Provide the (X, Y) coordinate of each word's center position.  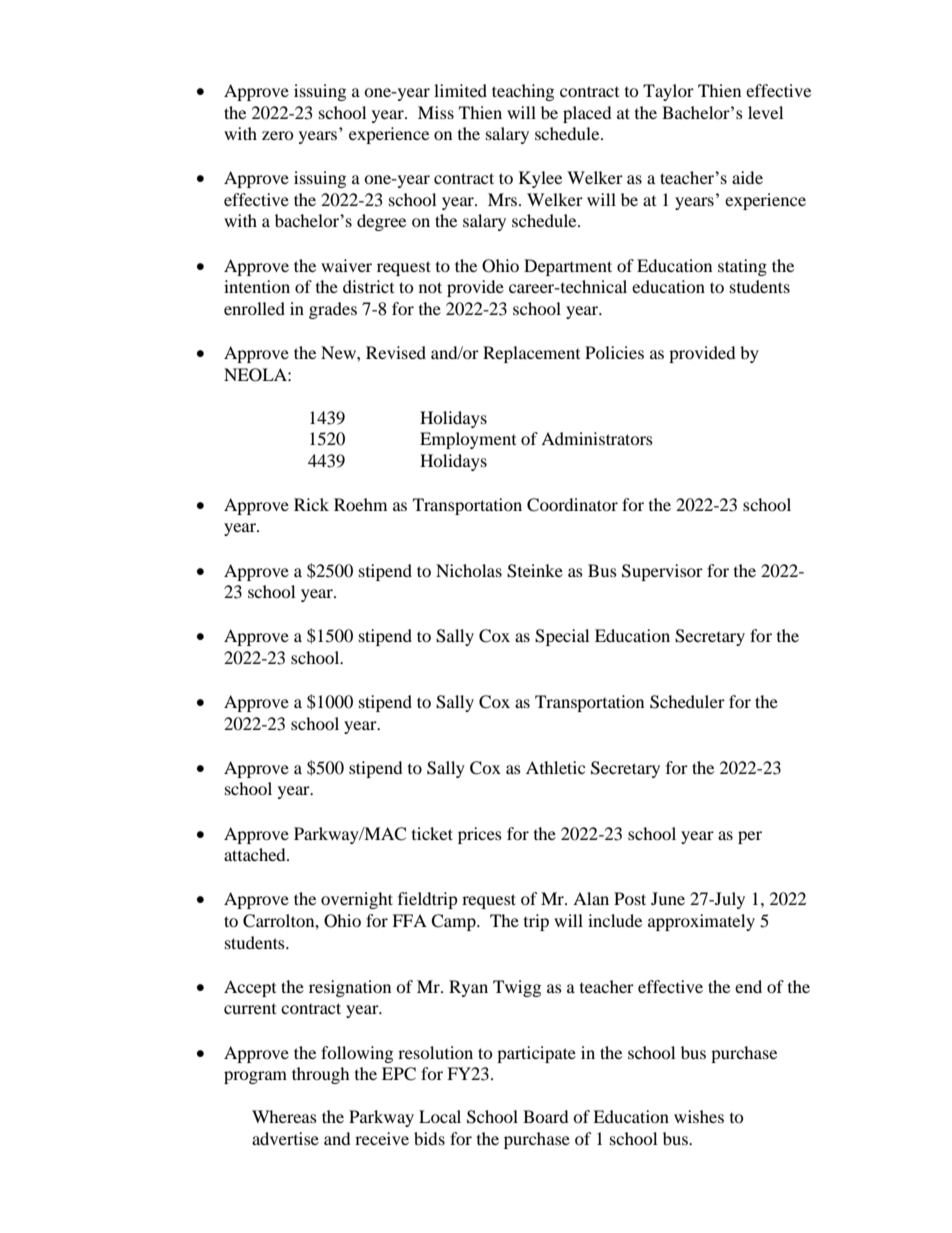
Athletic (555, 767)
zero (278, 135)
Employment (468, 440)
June (668, 898)
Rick (311, 504)
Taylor (668, 92)
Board (546, 1116)
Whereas (284, 1116)
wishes (699, 1116)
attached (256, 854)
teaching (523, 92)
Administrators (597, 438)
